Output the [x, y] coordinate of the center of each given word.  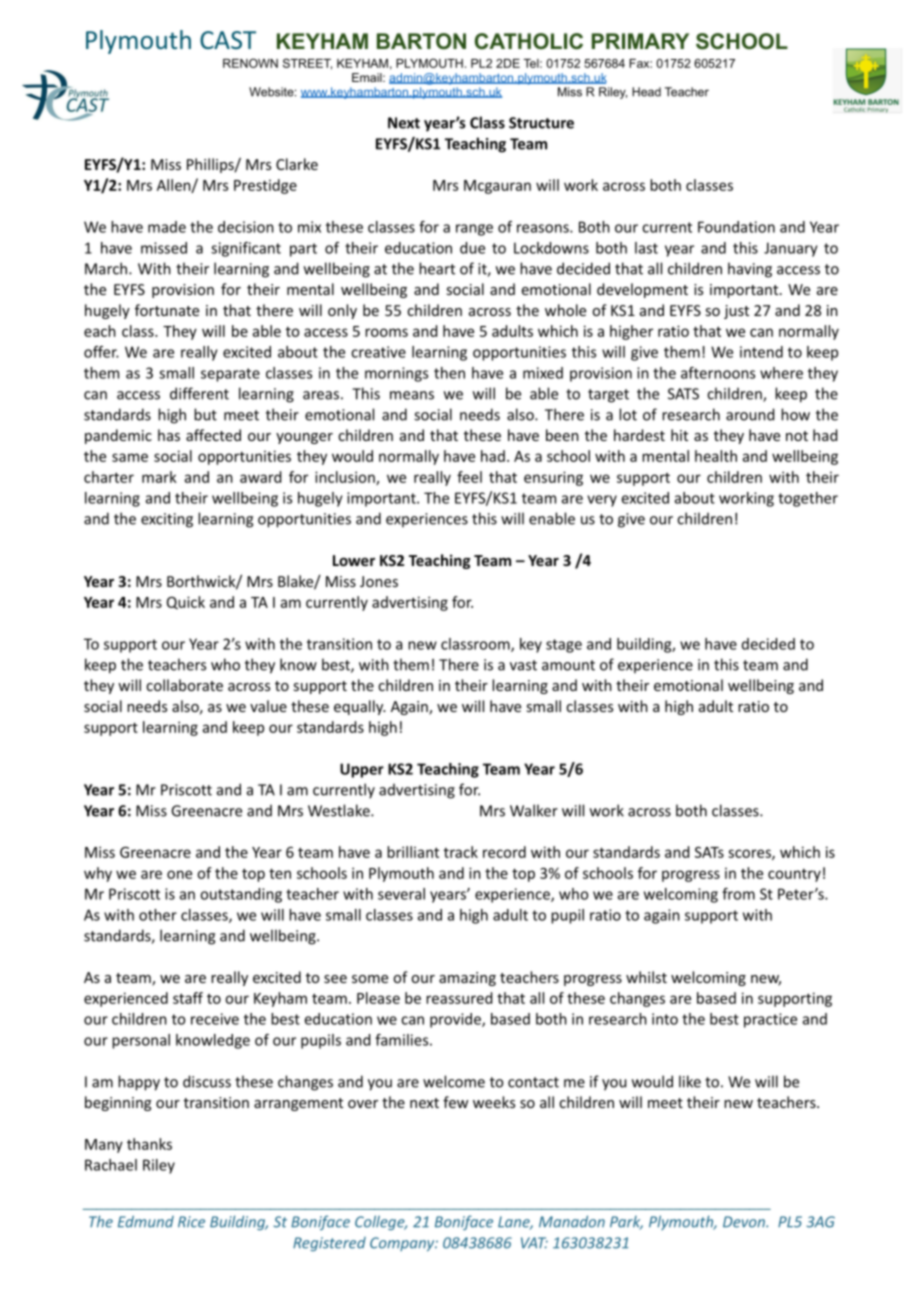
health [716, 456]
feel [469, 477]
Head [646, 92]
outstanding [241, 895]
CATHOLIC [529, 41]
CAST [228, 40]
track [461, 852]
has [169, 435]
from [738, 894]
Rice [191, 1222]
